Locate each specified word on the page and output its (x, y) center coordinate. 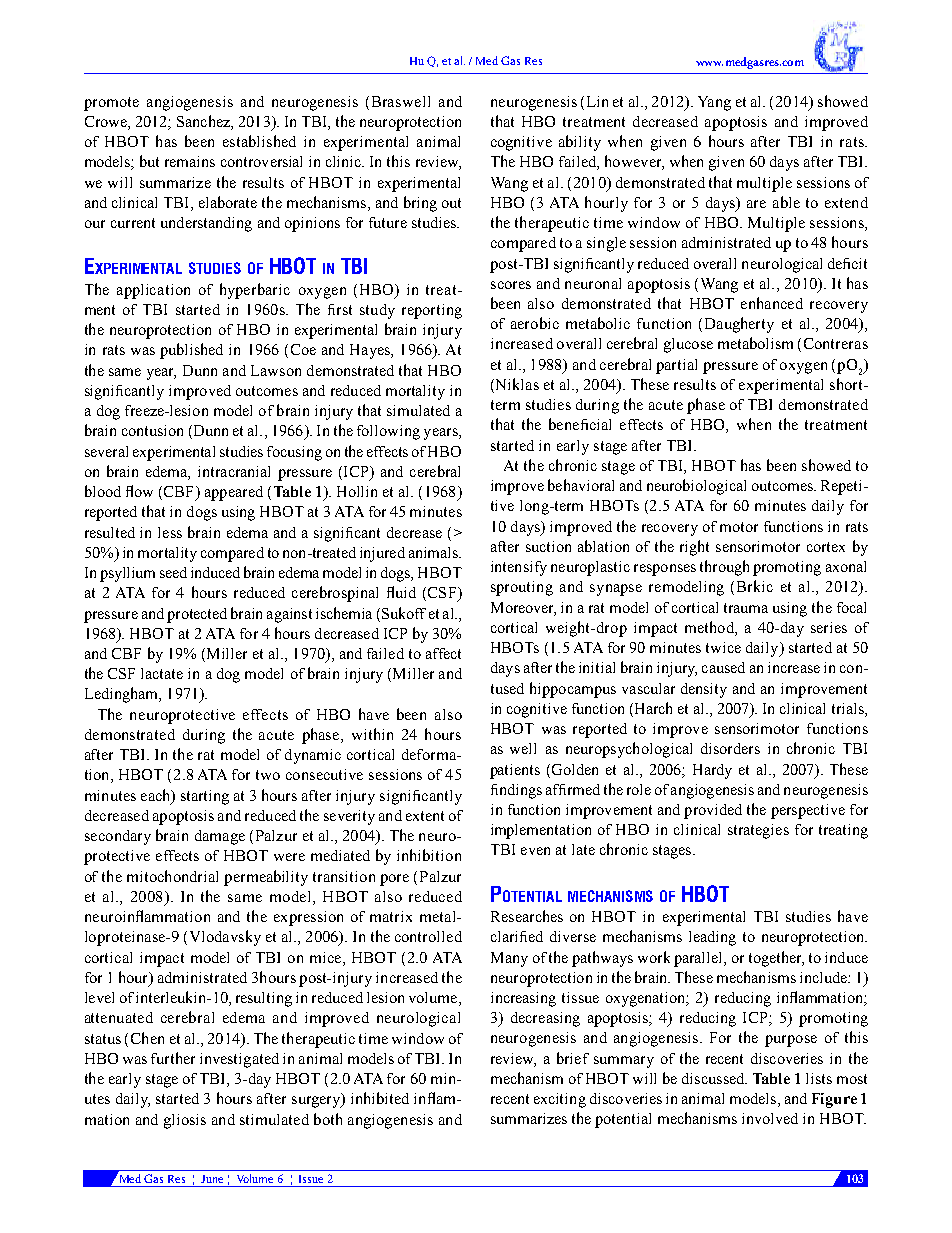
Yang (714, 103)
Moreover (523, 608)
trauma (746, 608)
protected (197, 615)
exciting (560, 1100)
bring (420, 204)
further (173, 1058)
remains (190, 161)
